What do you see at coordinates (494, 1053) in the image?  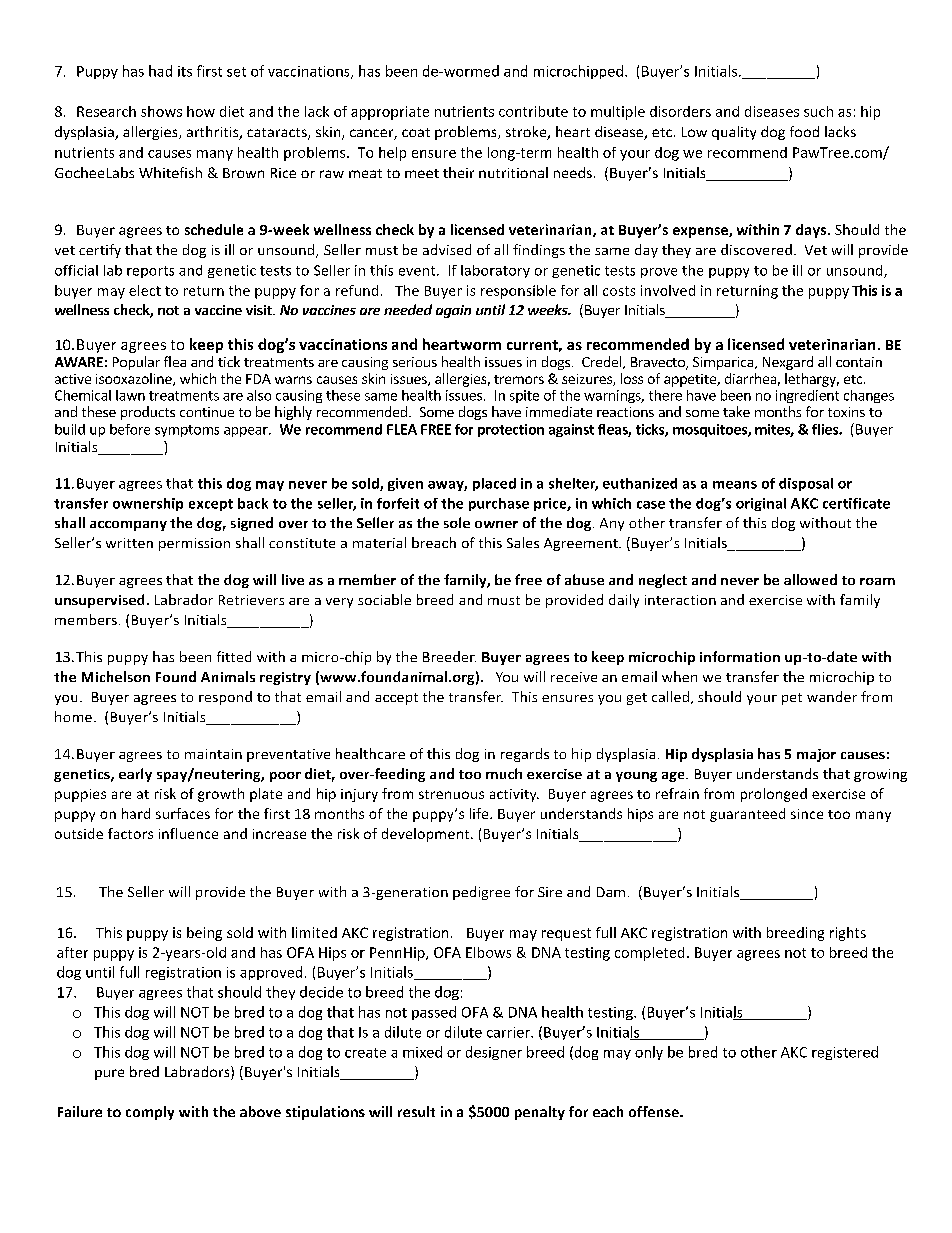 I see `designer` at bounding box center [494, 1053].
